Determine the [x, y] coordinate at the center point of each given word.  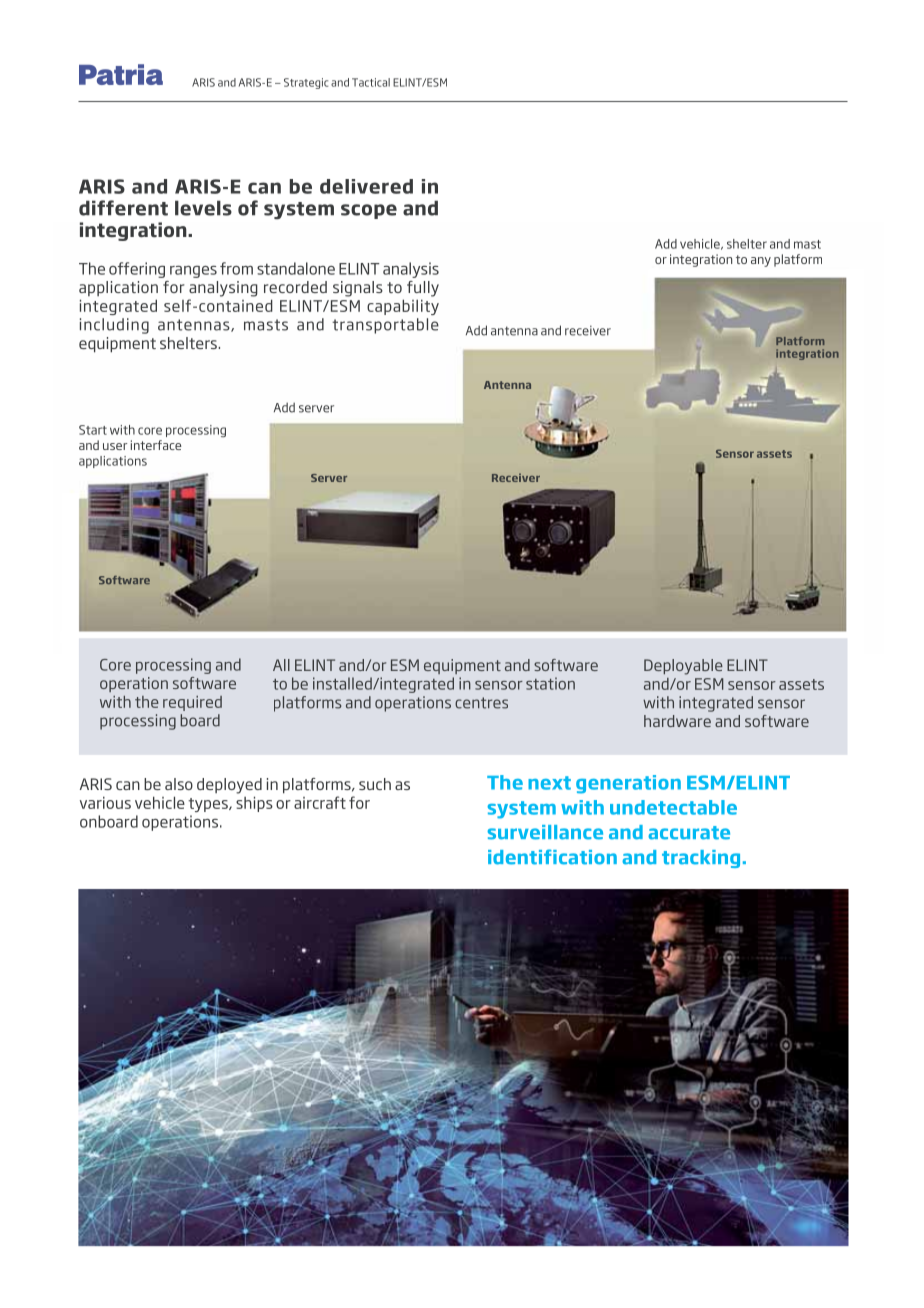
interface [156, 445]
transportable [385, 326]
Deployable [683, 667]
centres [481, 703]
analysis [411, 270]
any [761, 262]
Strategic [306, 83]
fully [423, 289]
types [209, 805]
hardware [677, 721]
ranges [193, 272]
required [192, 703]
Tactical [371, 82]
